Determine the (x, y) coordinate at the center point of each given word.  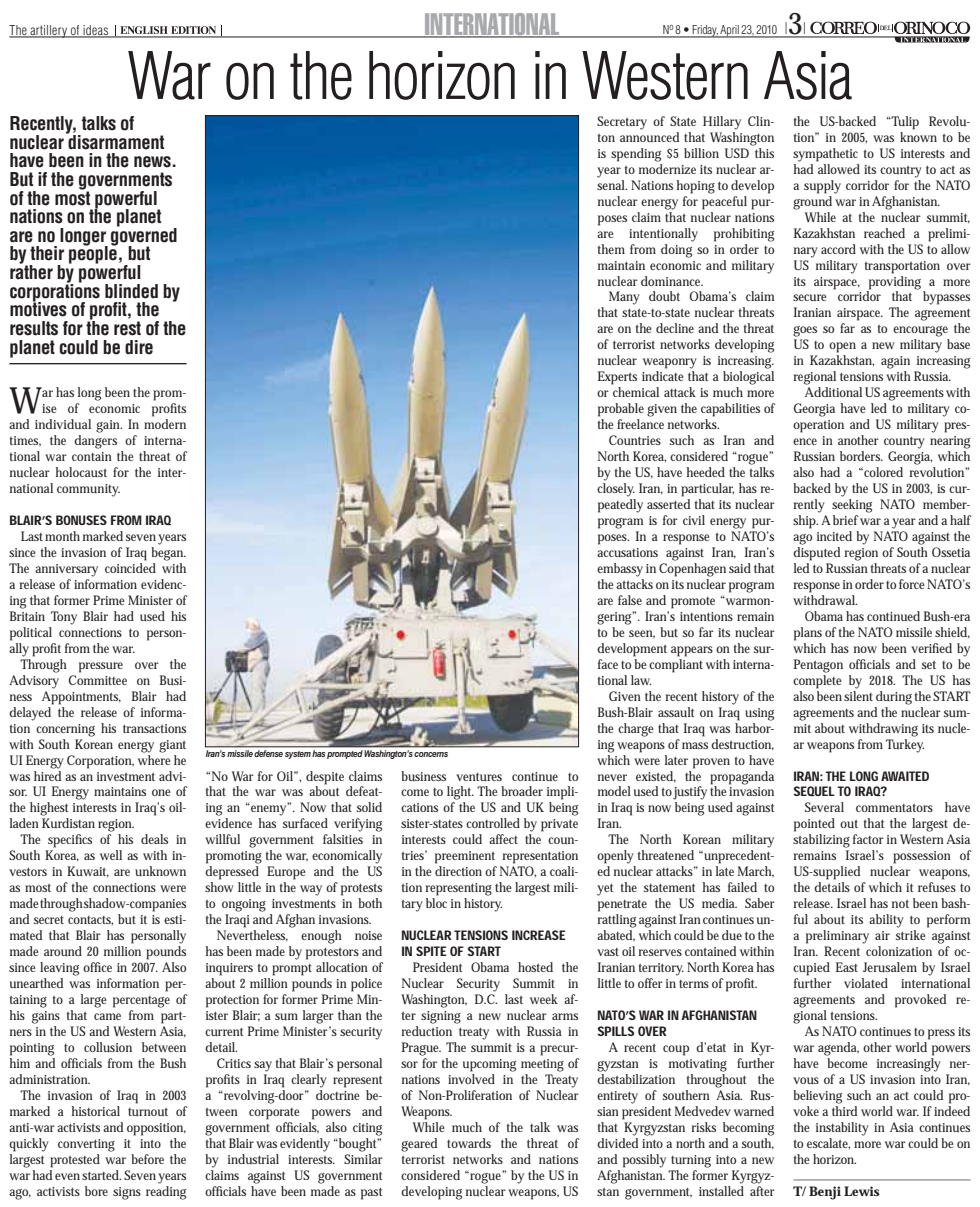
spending (636, 155)
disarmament (115, 141)
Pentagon (818, 666)
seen (642, 634)
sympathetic (825, 155)
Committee (98, 680)
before (147, 1159)
